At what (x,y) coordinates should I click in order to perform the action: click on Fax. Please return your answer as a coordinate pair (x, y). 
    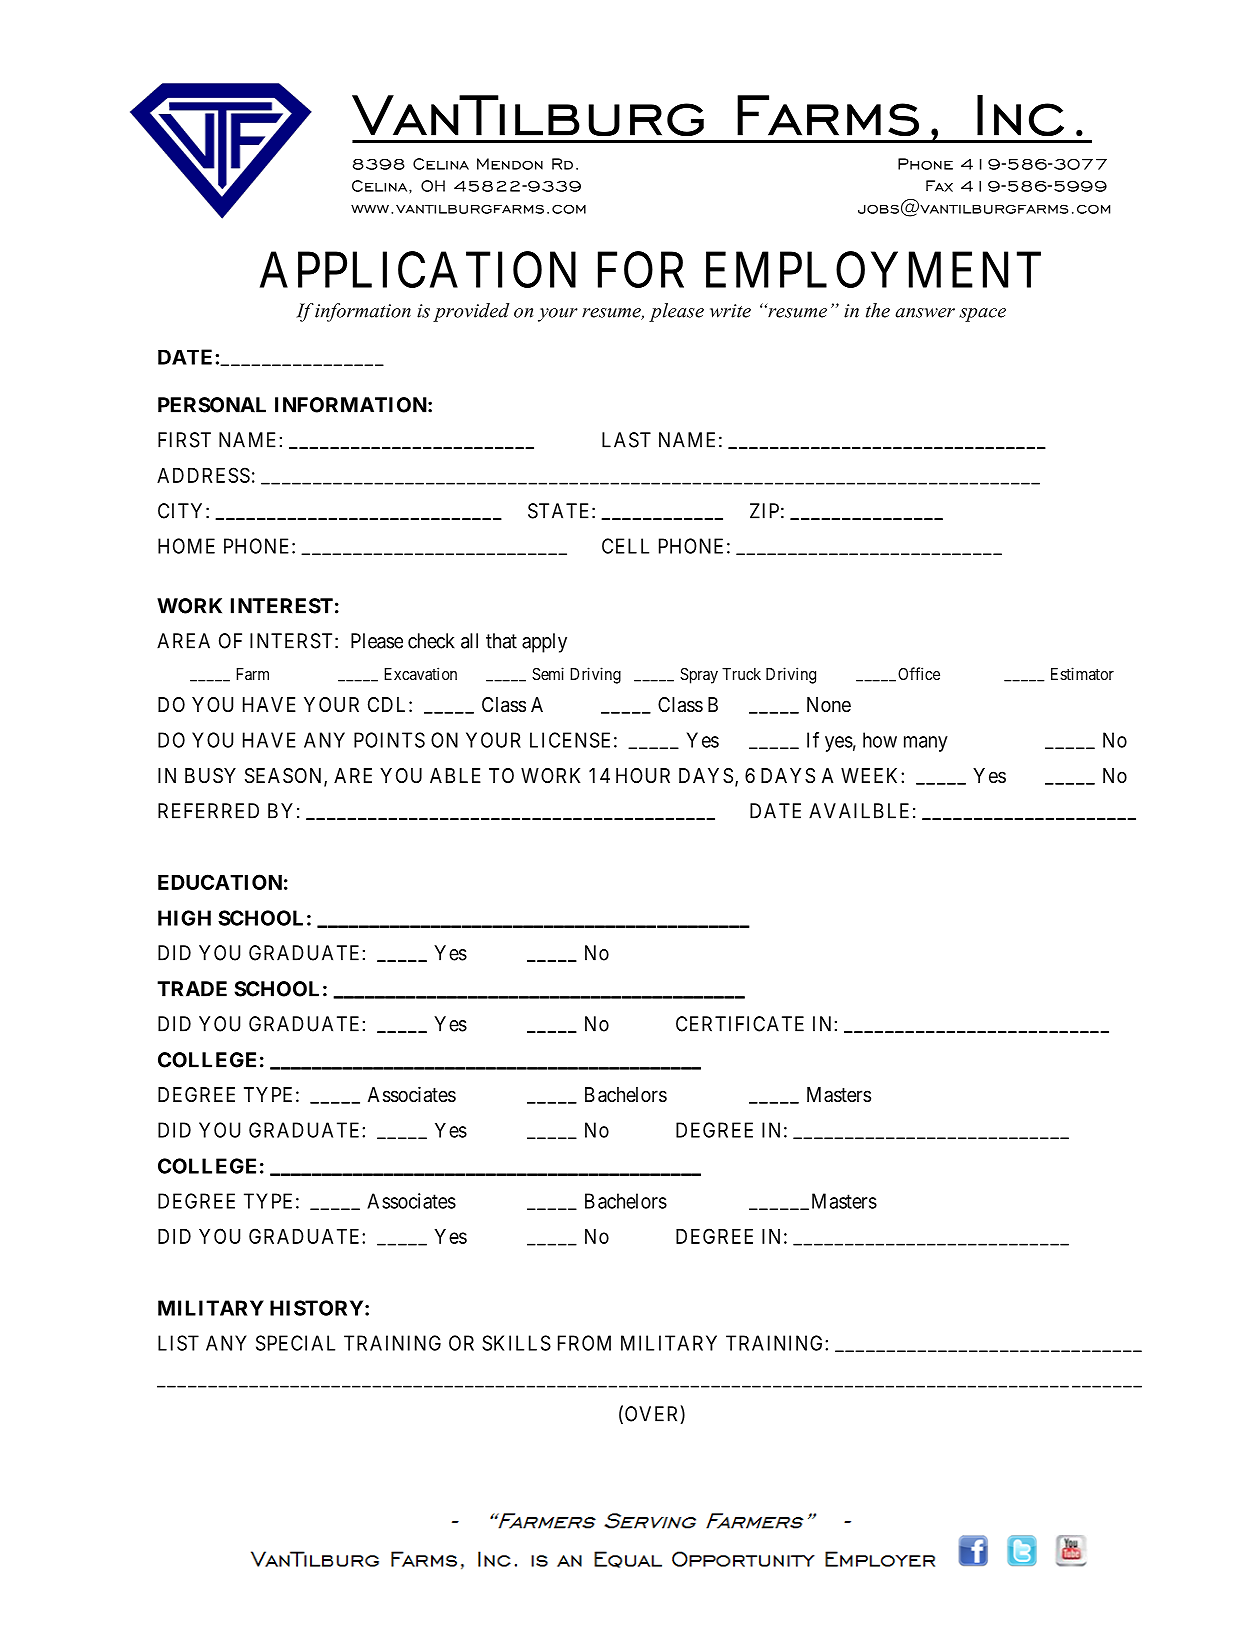
    Looking at the image, I should click on (939, 186).
